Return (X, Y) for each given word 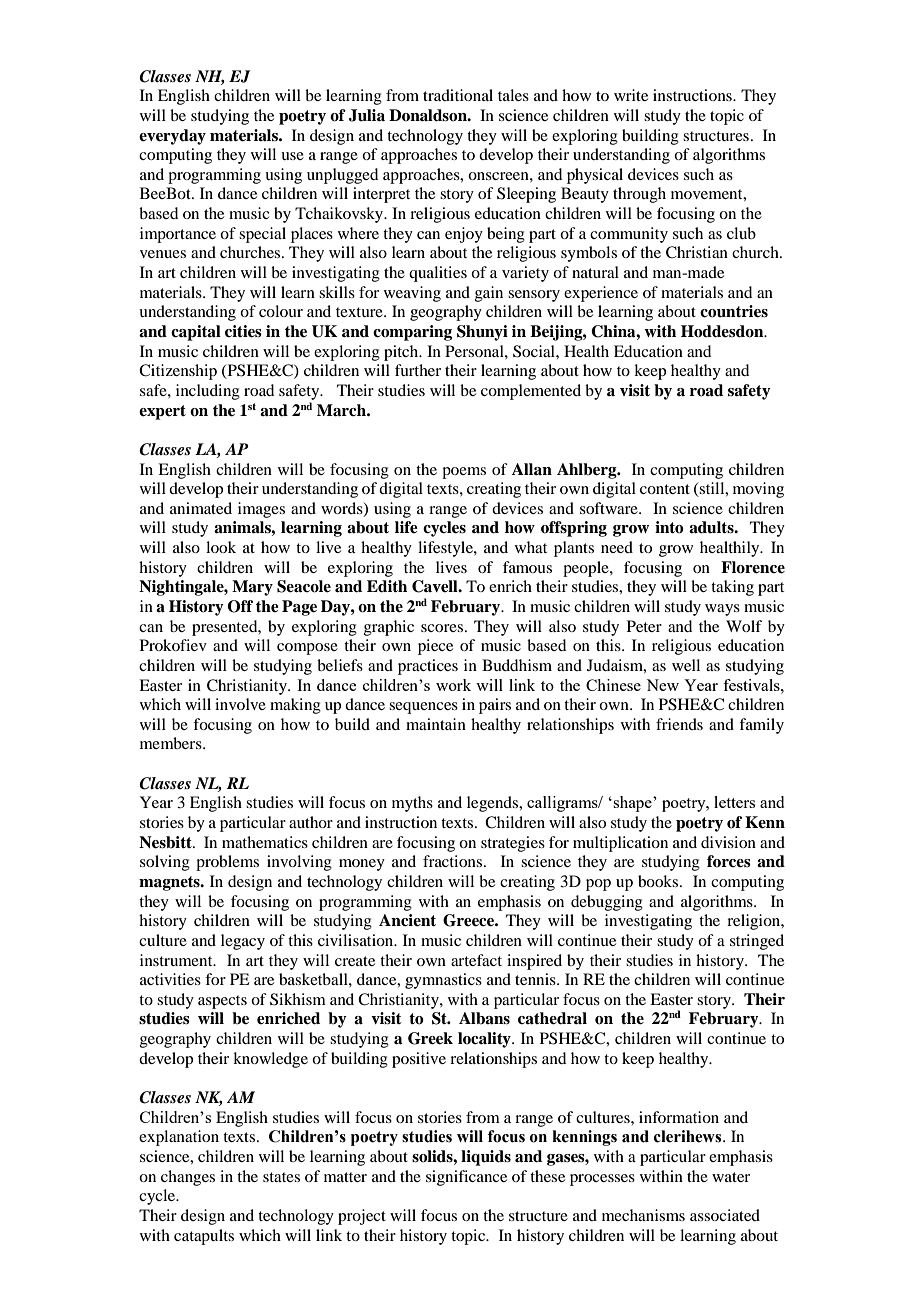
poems (464, 473)
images (261, 510)
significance (466, 1178)
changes (188, 1178)
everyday (172, 137)
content (665, 489)
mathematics (265, 842)
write (631, 95)
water (731, 1177)
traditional (458, 95)
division (728, 842)
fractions (452, 861)
